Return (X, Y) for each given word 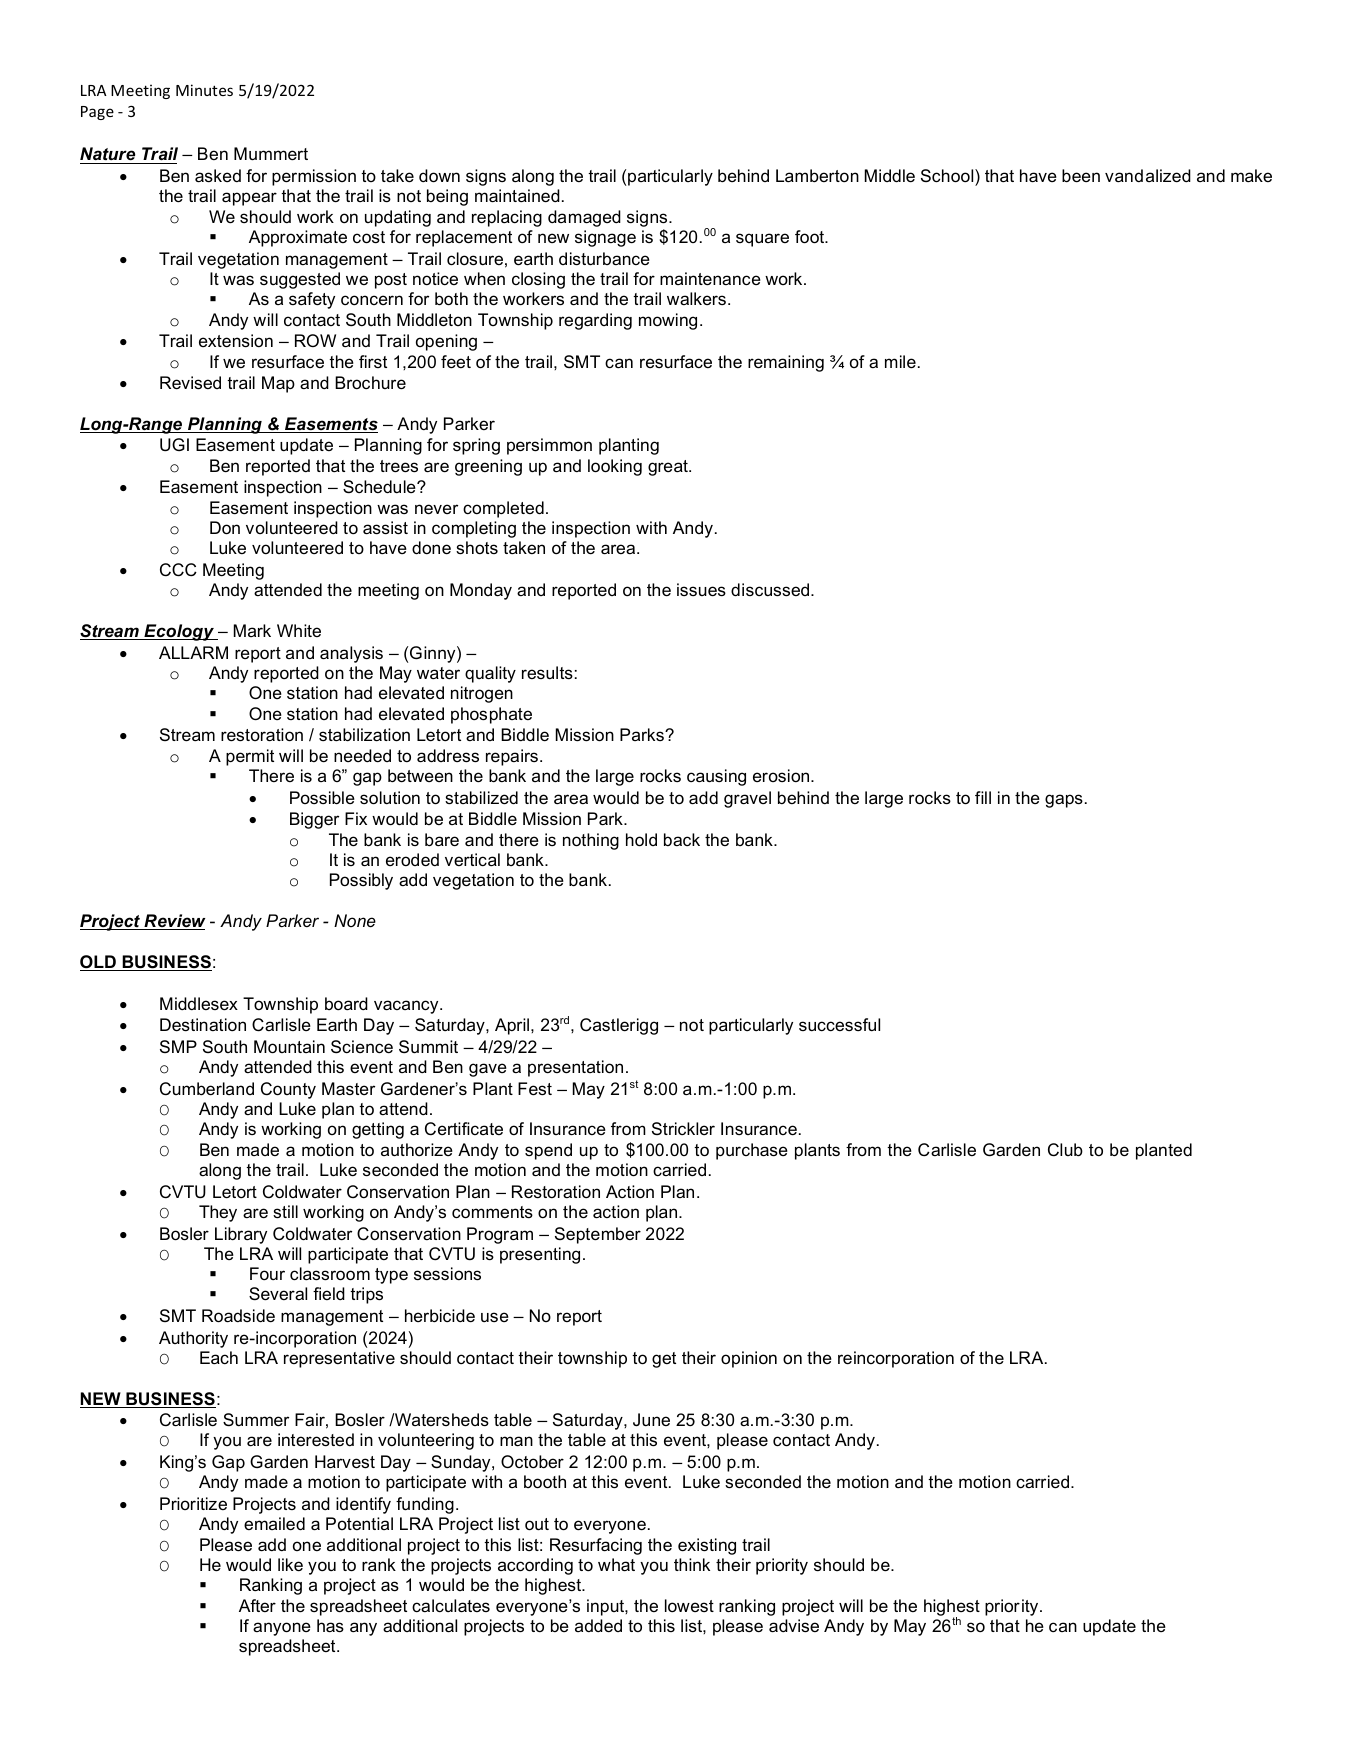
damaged (584, 218)
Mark (252, 630)
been (1081, 176)
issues (701, 590)
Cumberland (207, 1089)
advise (794, 1626)
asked (218, 176)
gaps (1064, 801)
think (692, 1564)
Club (1065, 1150)
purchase (752, 1151)
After (257, 1605)
